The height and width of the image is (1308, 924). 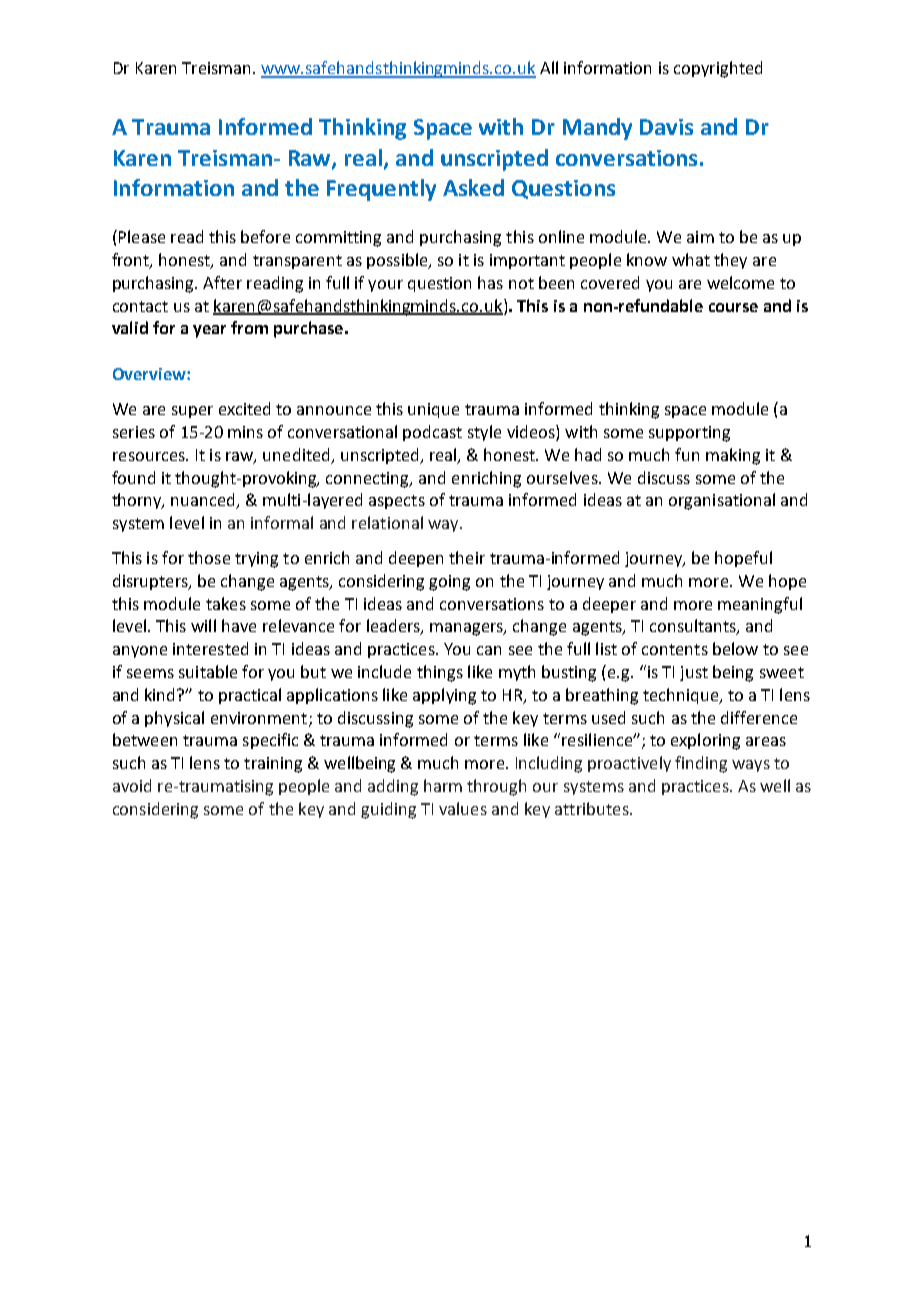 I want to click on mins, so click(x=245, y=432).
